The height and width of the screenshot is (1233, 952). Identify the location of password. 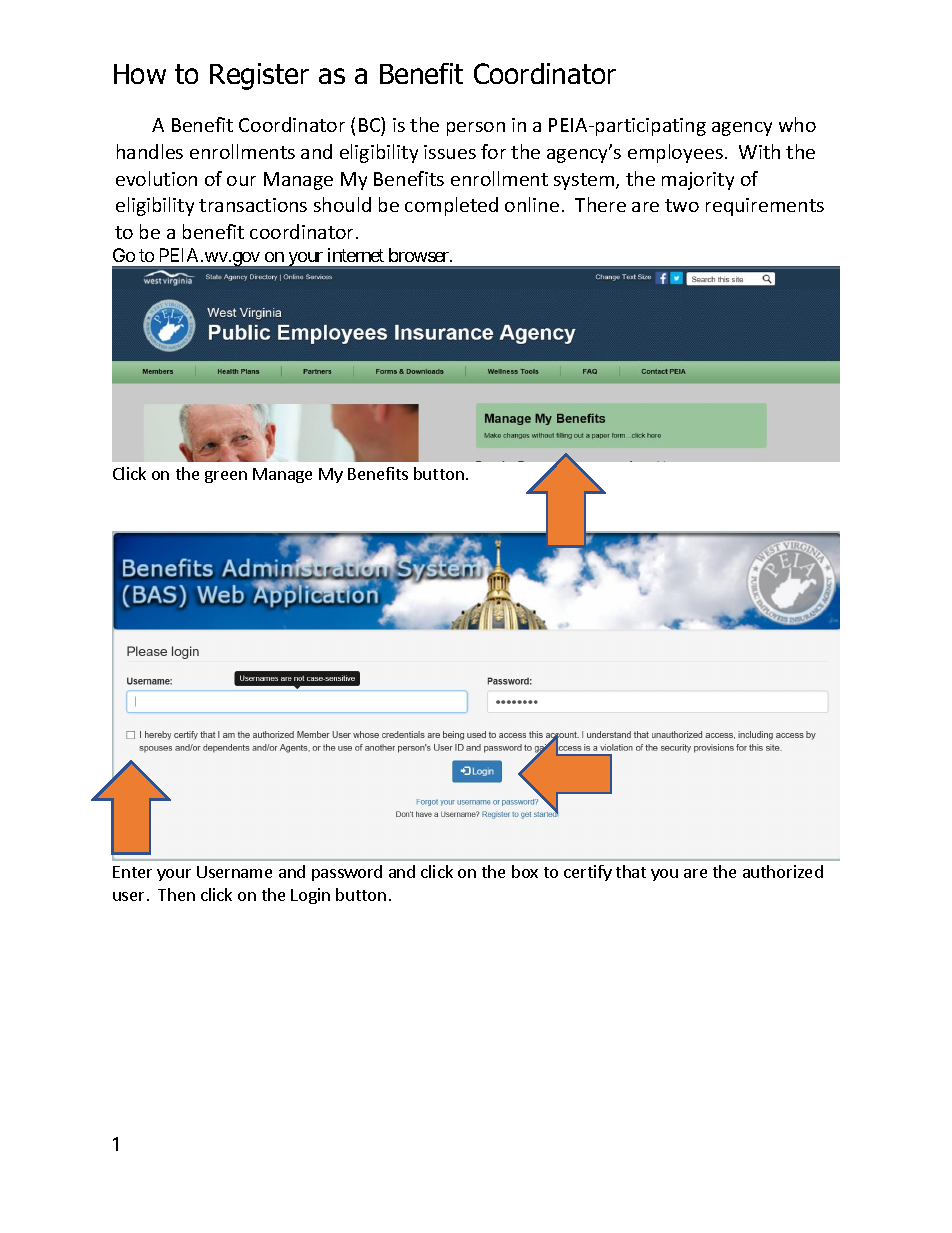
(347, 873).
